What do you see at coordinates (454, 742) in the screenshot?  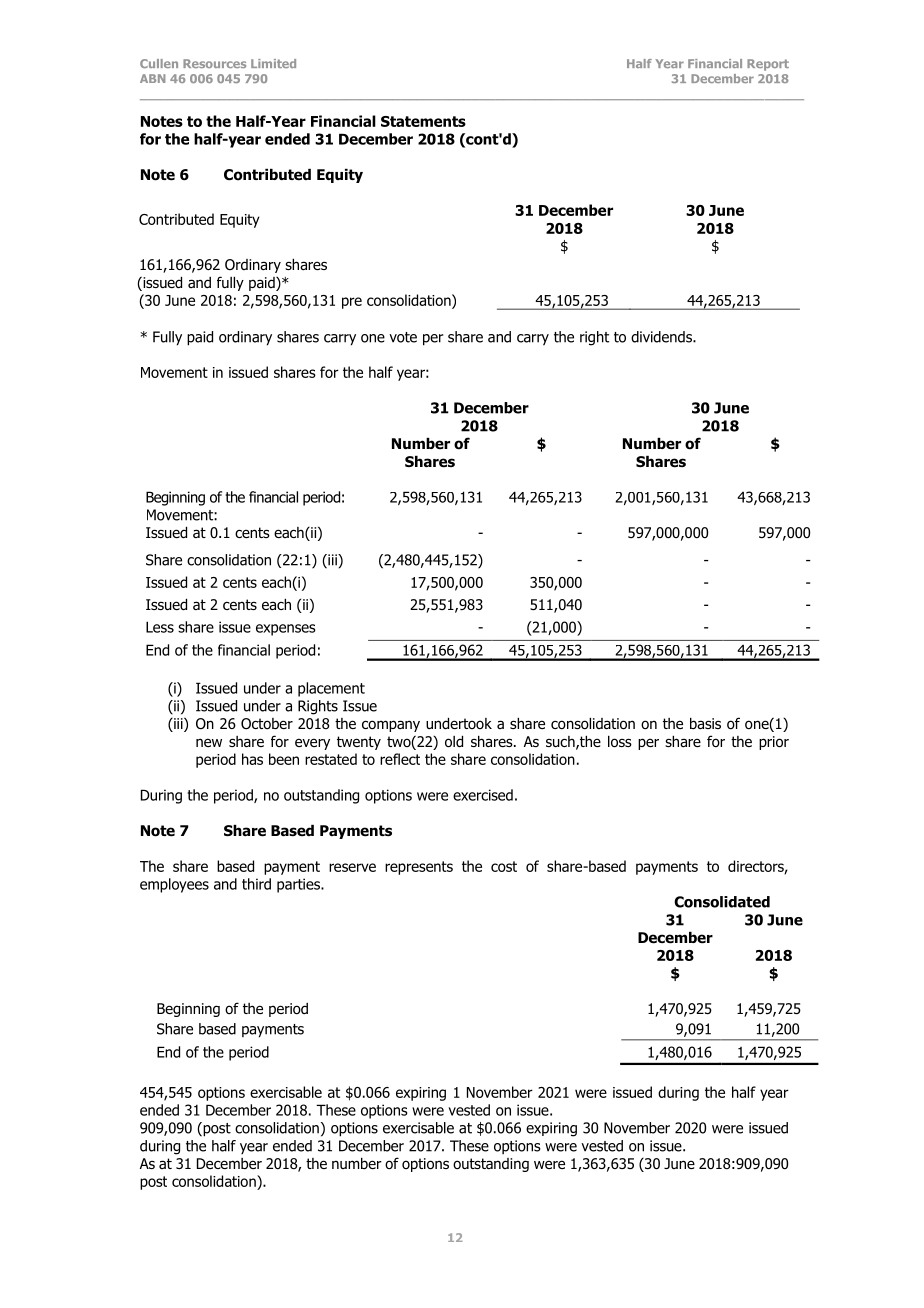 I see `old` at bounding box center [454, 742].
